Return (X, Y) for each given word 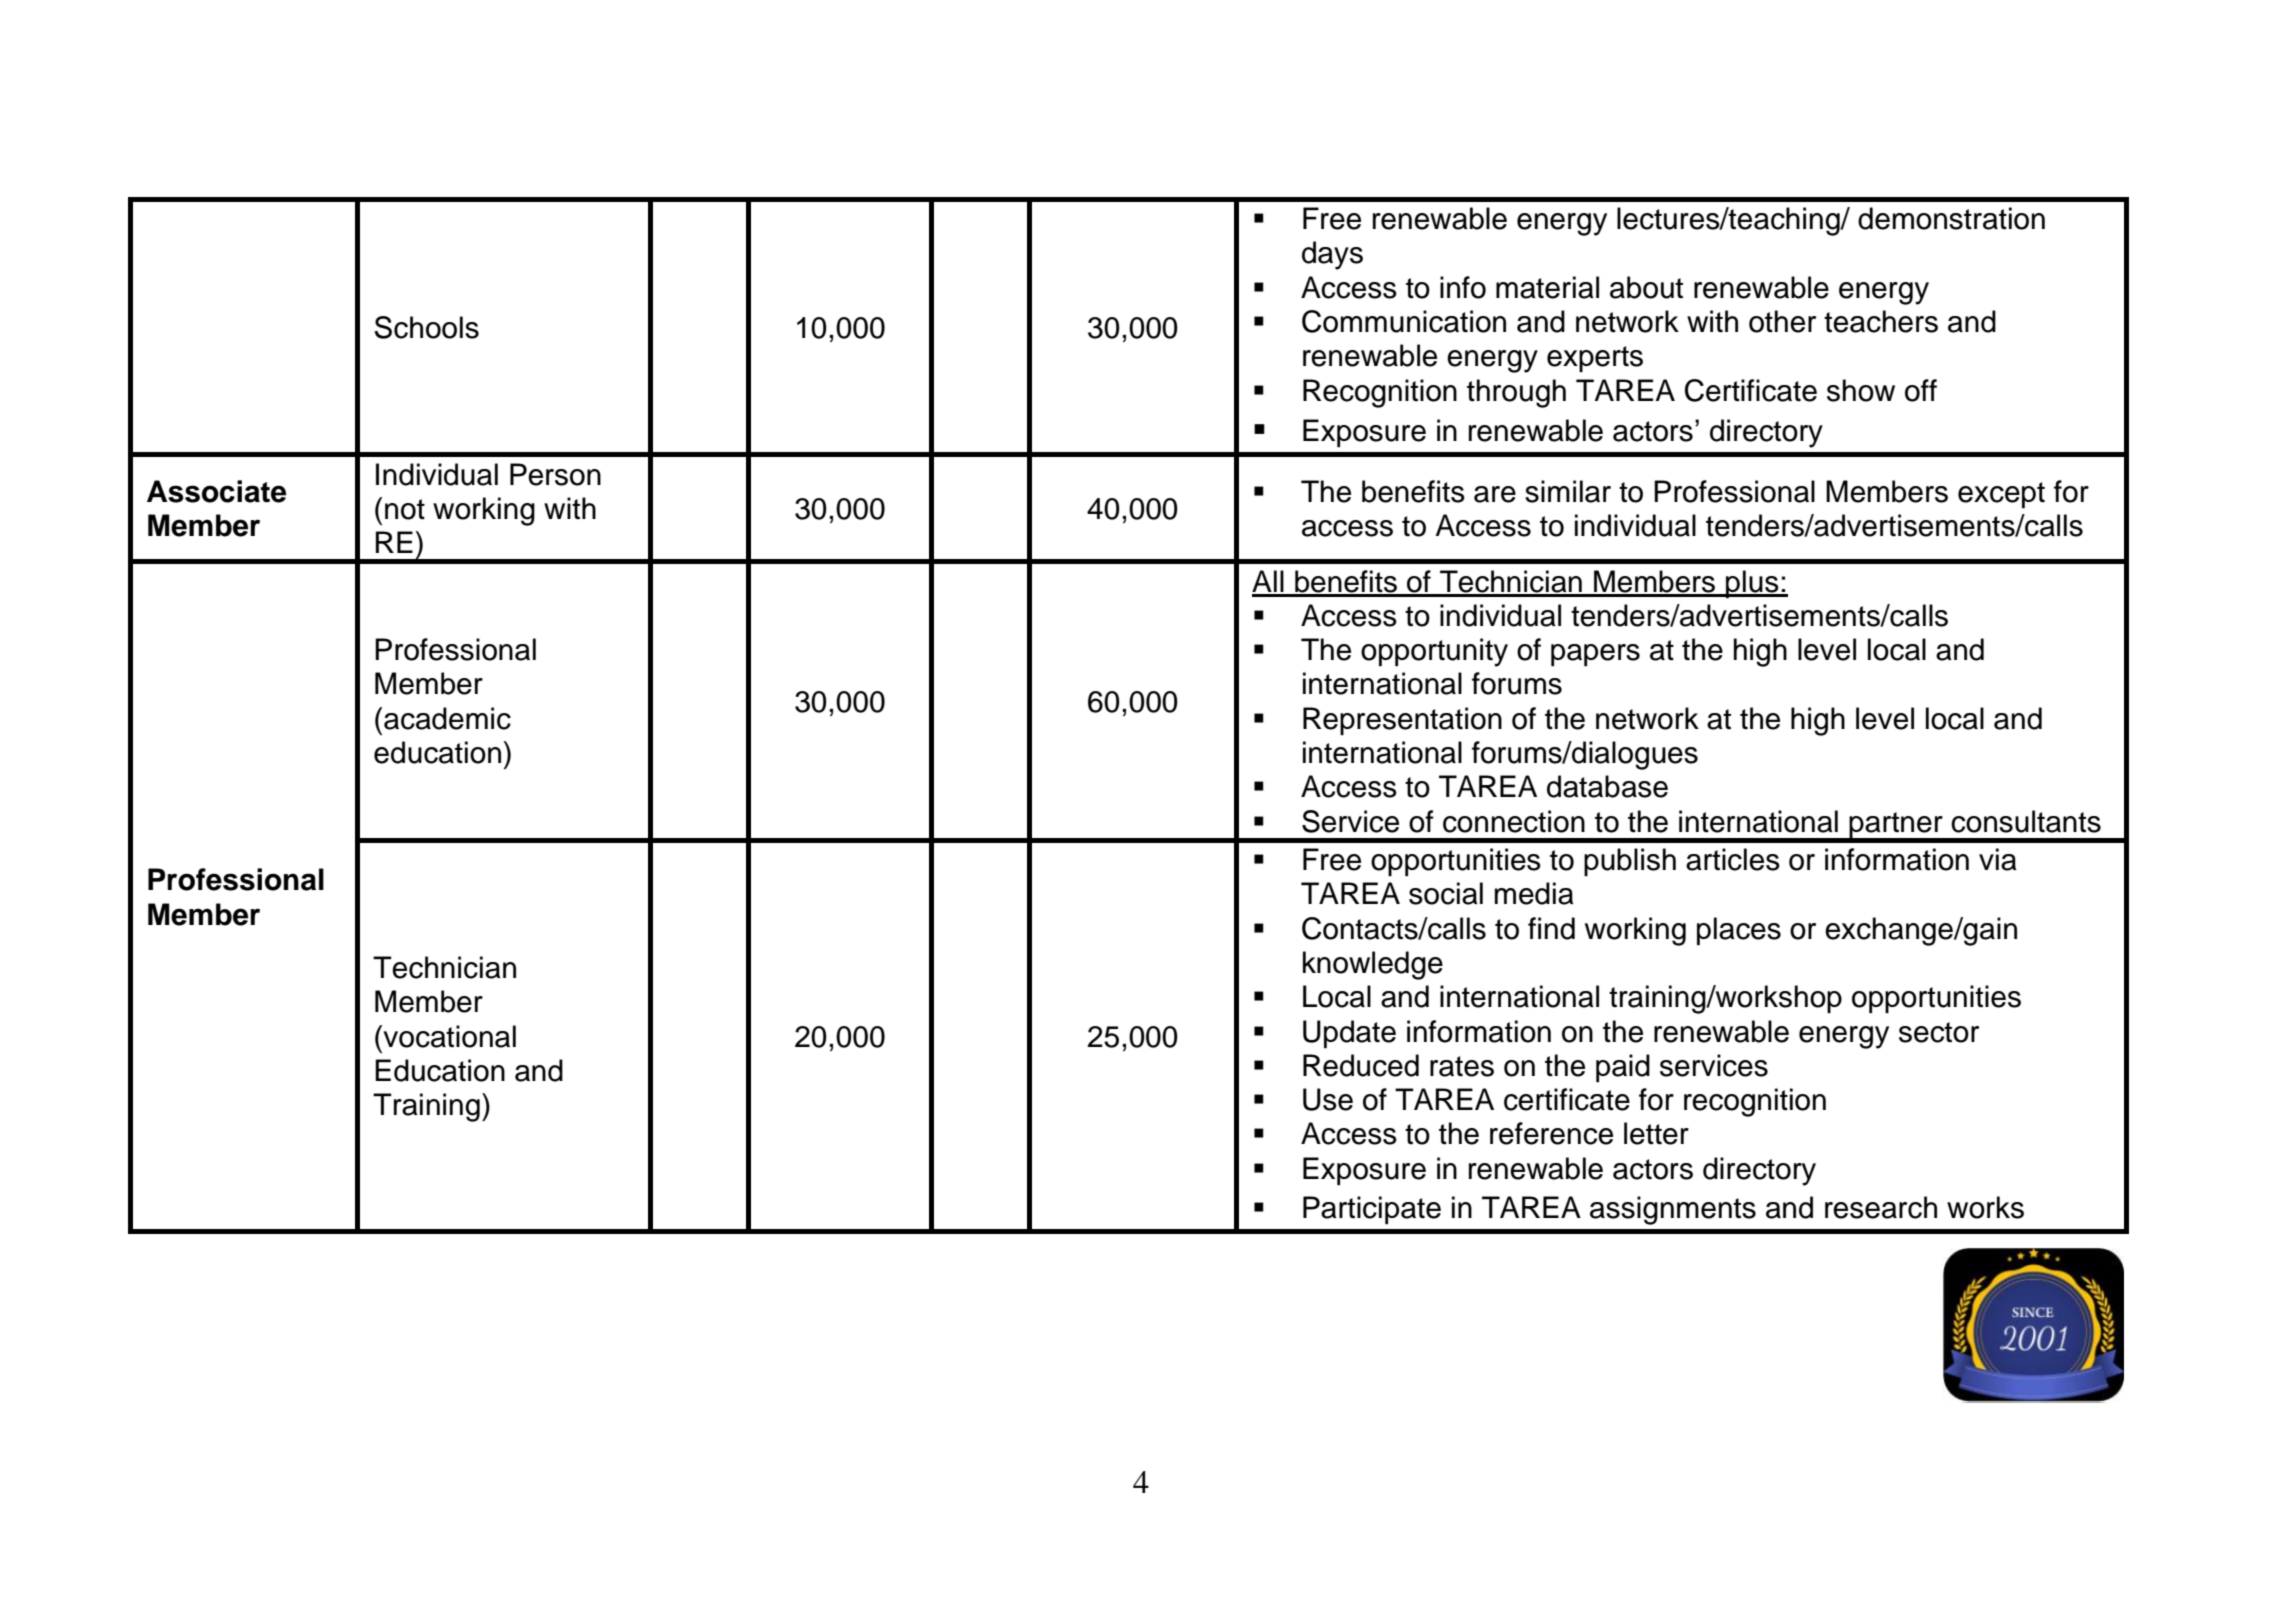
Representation (1402, 721)
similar (1568, 491)
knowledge (1373, 965)
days (1332, 255)
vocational (448, 1036)
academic (447, 718)
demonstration (1951, 218)
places (1739, 931)
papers (1595, 655)
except (2001, 495)
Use (1328, 1099)
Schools (426, 327)
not (405, 509)
